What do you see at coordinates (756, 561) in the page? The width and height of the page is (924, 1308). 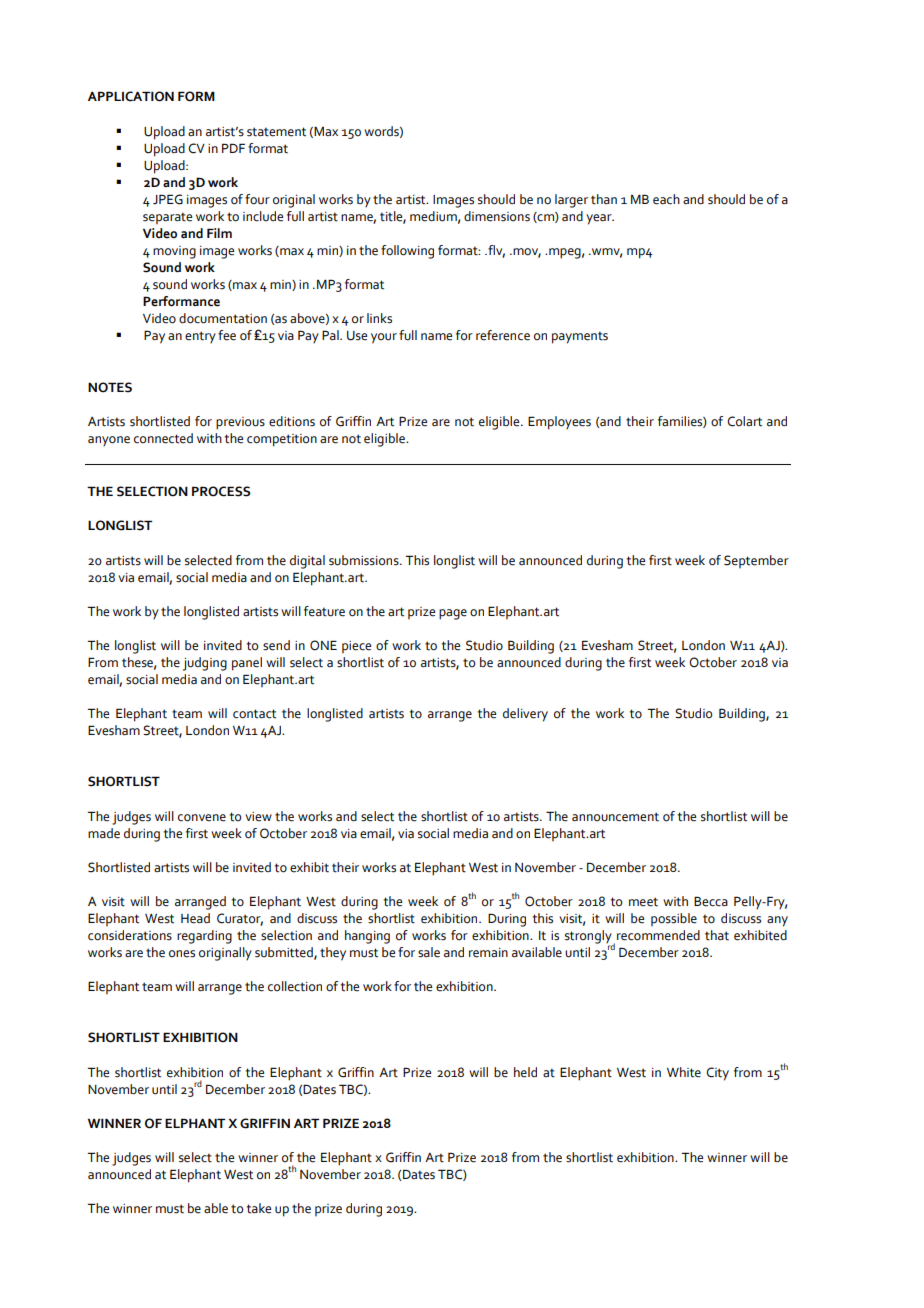 I see `September` at bounding box center [756, 561].
